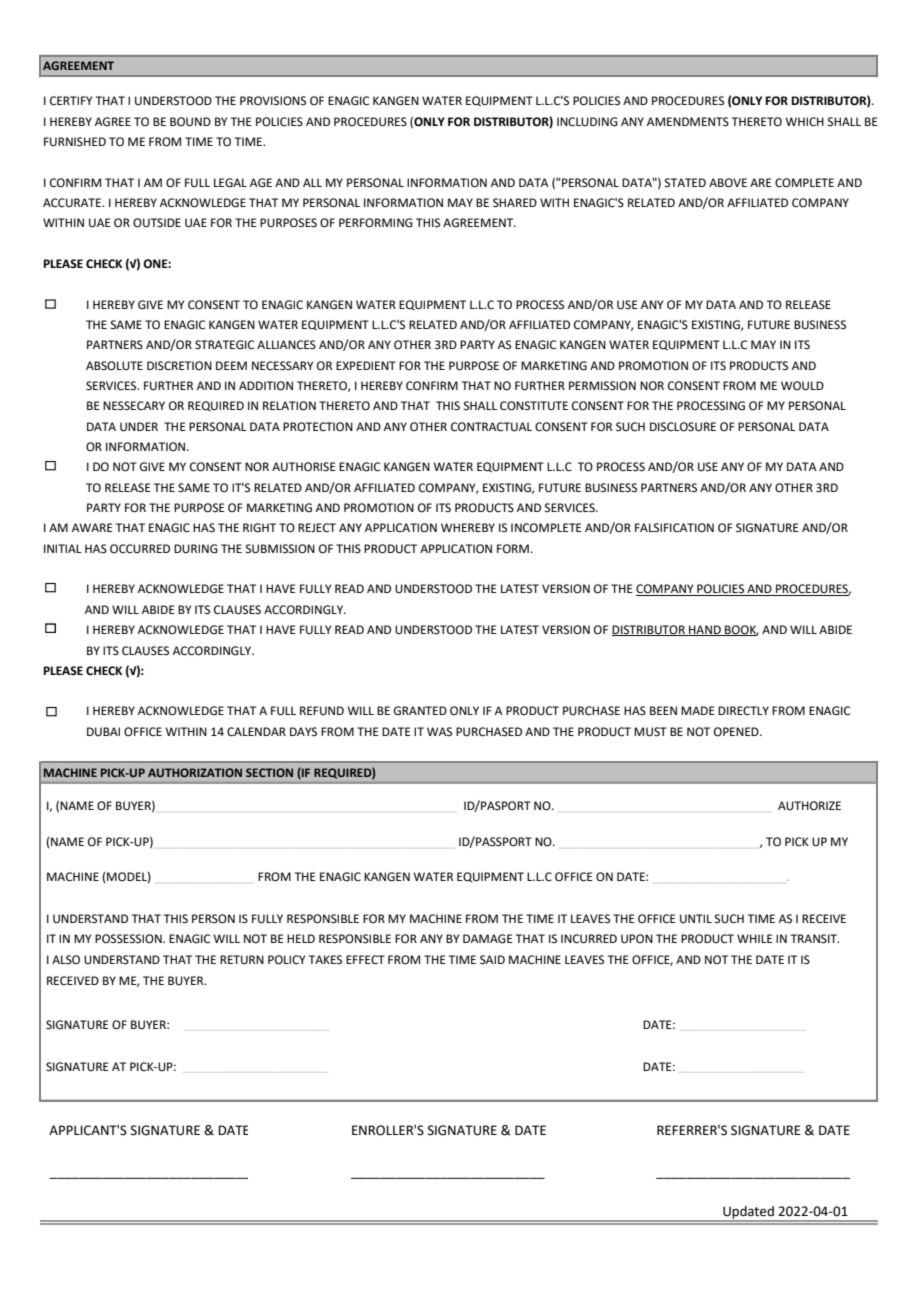  What do you see at coordinates (129, 939) in the image?
I see `POSSESSION` at bounding box center [129, 939].
